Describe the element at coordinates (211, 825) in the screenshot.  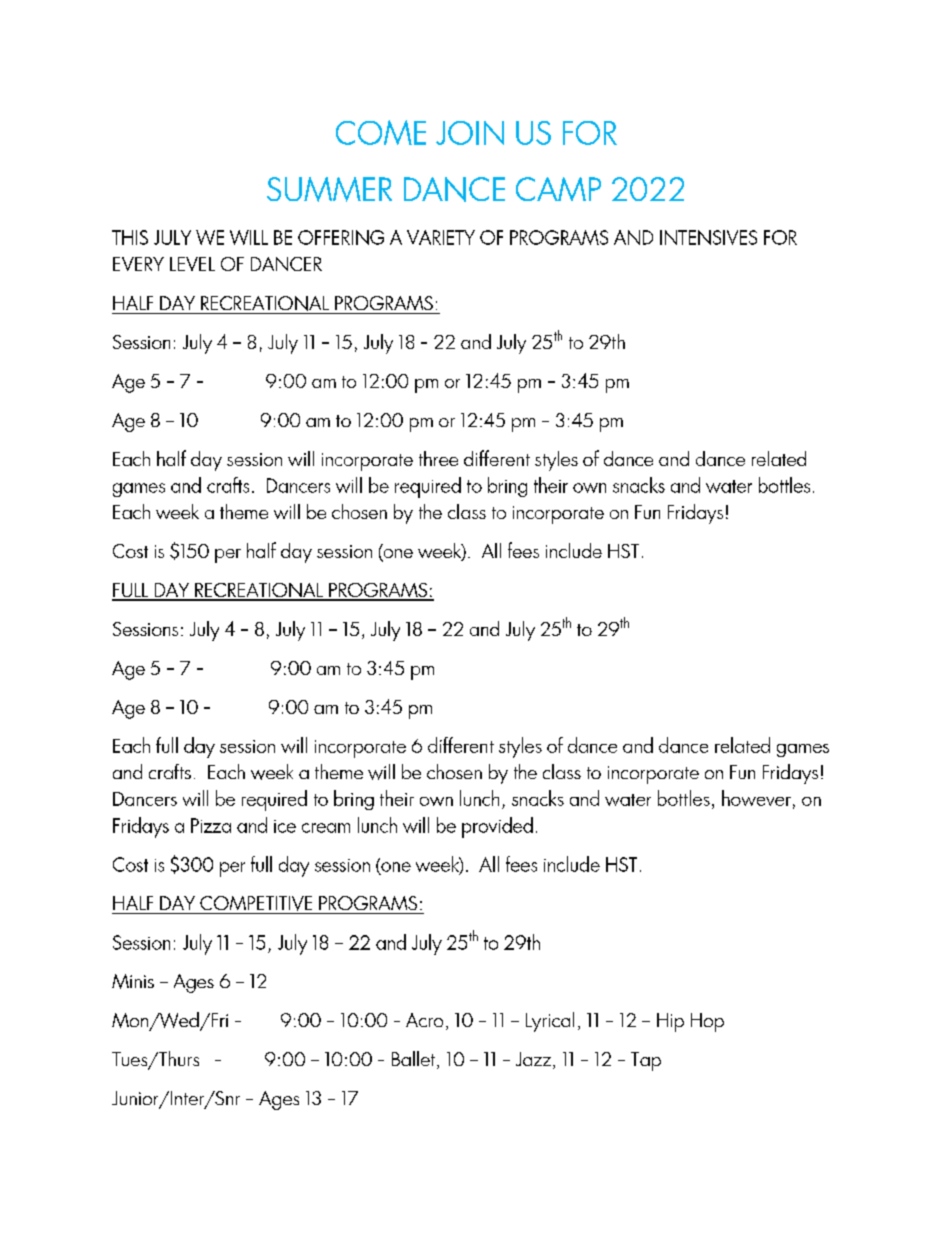
I see `Pizza` at that location.
